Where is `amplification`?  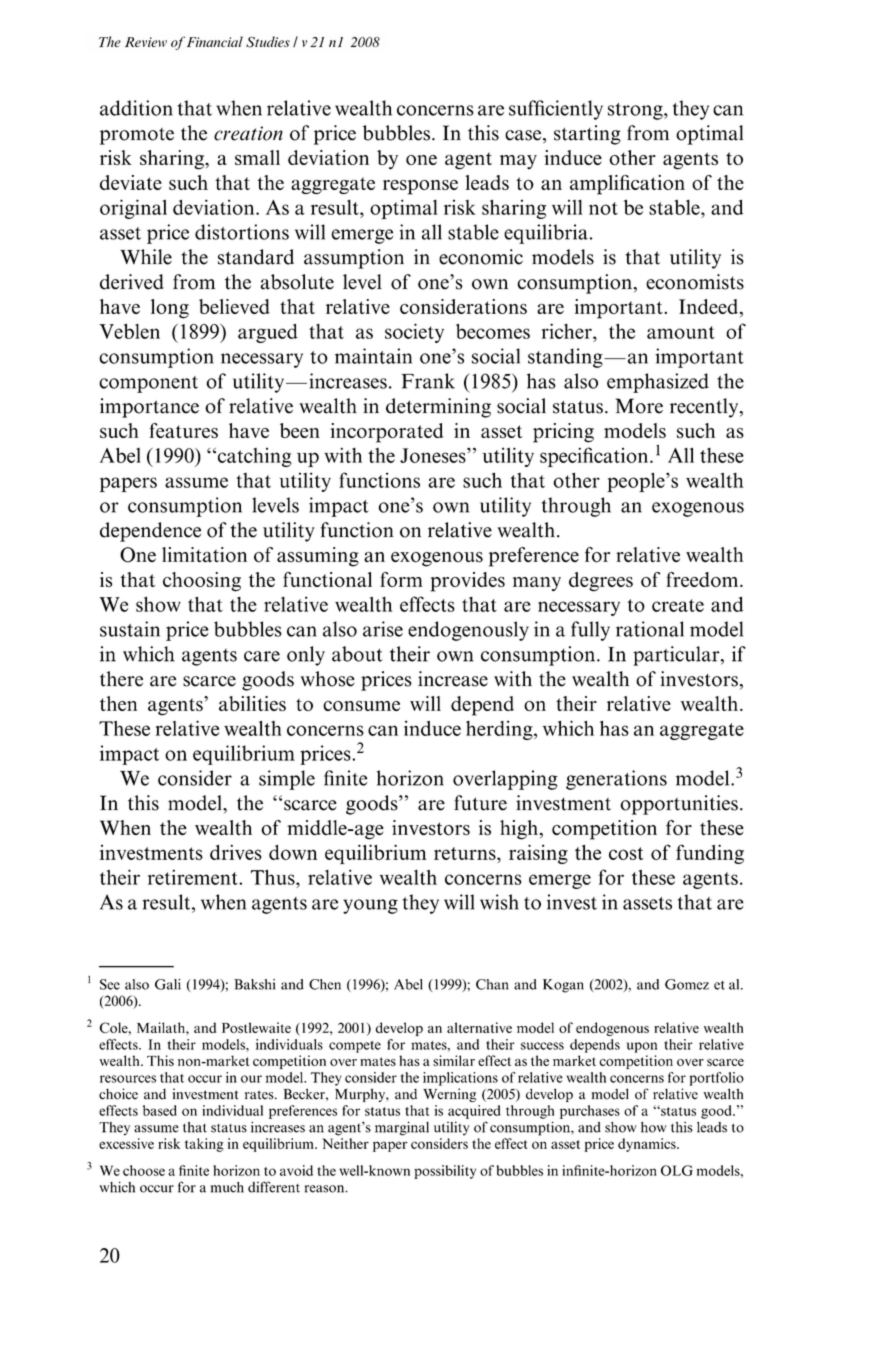 amplification is located at coordinates (627, 185).
